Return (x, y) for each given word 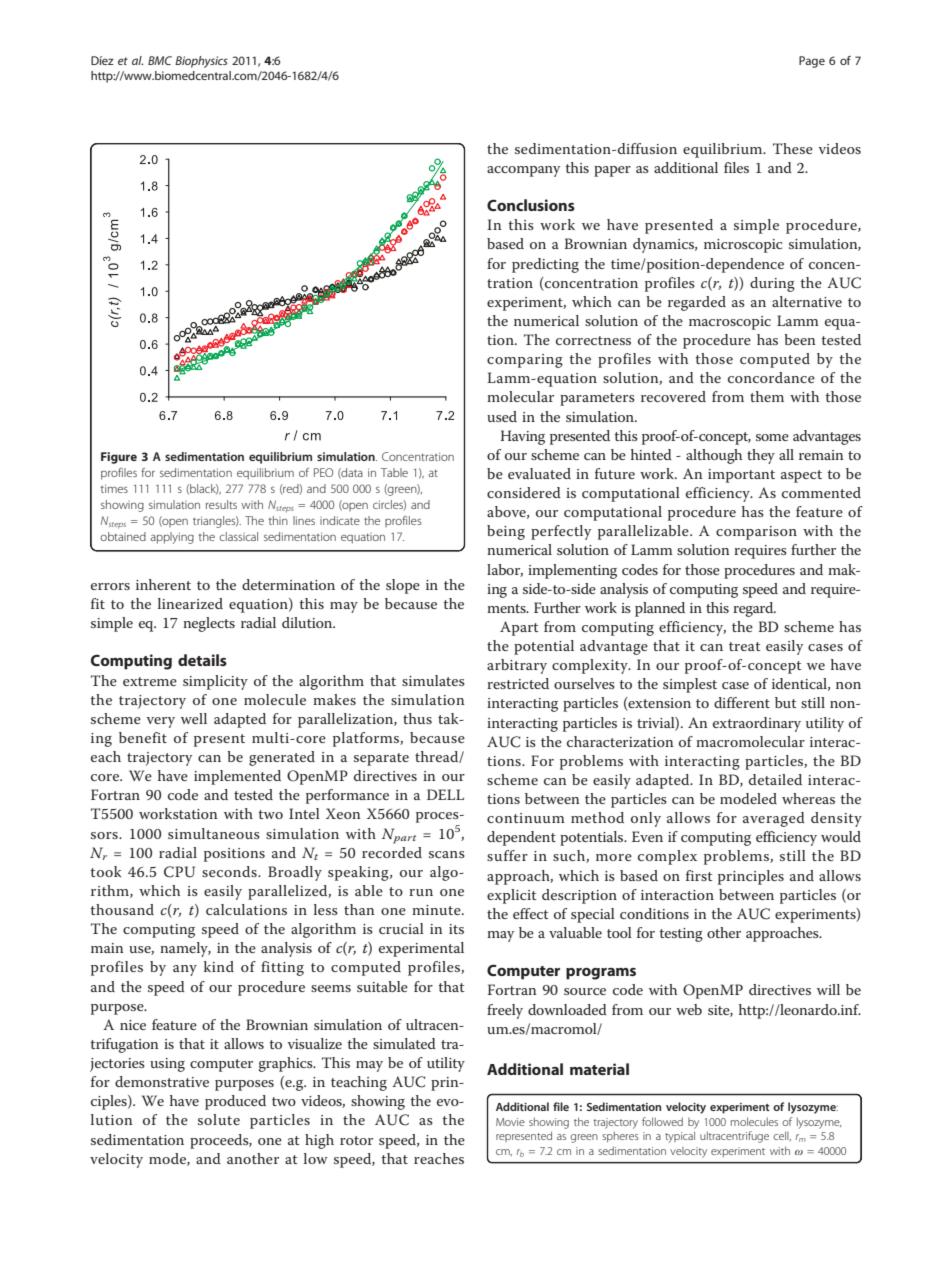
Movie (510, 1122)
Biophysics (201, 62)
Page (812, 62)
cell (782, 1136)
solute (219, 1119)
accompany (523, 171)
